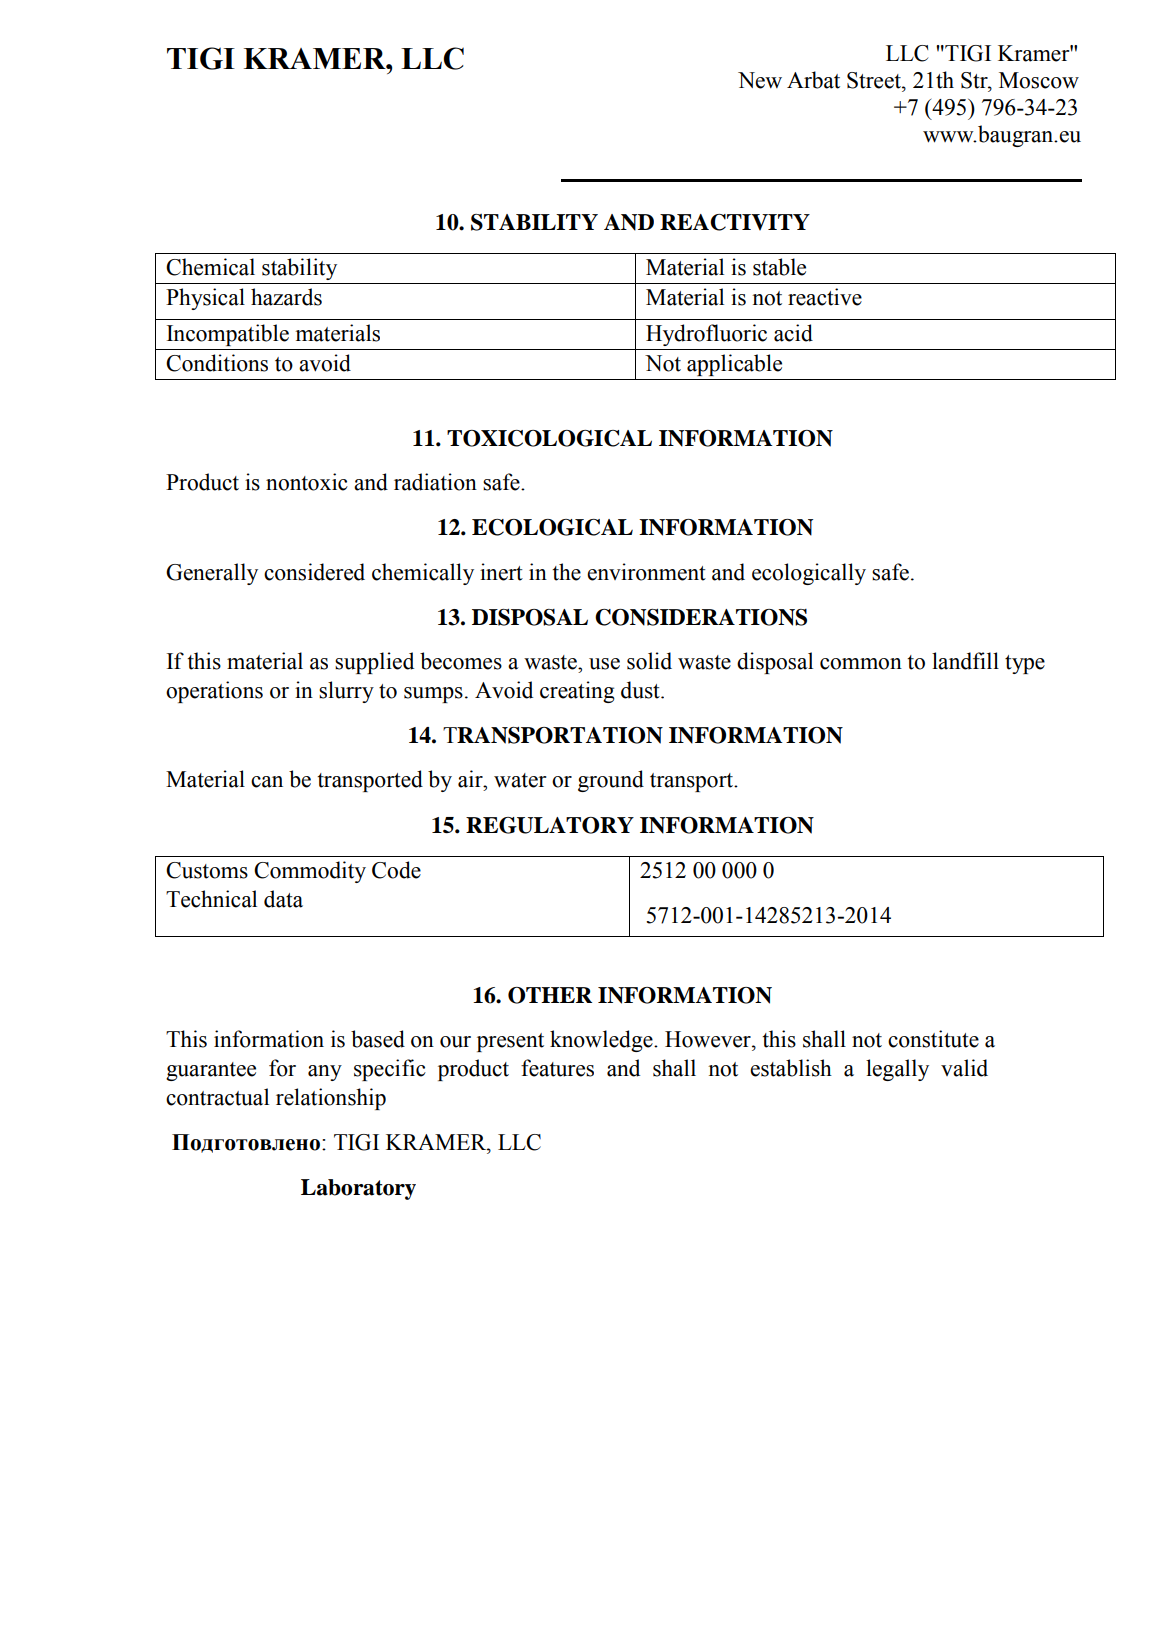  Describe the element at coordinates (875, 80) in the image. I see `Street` at that location.
